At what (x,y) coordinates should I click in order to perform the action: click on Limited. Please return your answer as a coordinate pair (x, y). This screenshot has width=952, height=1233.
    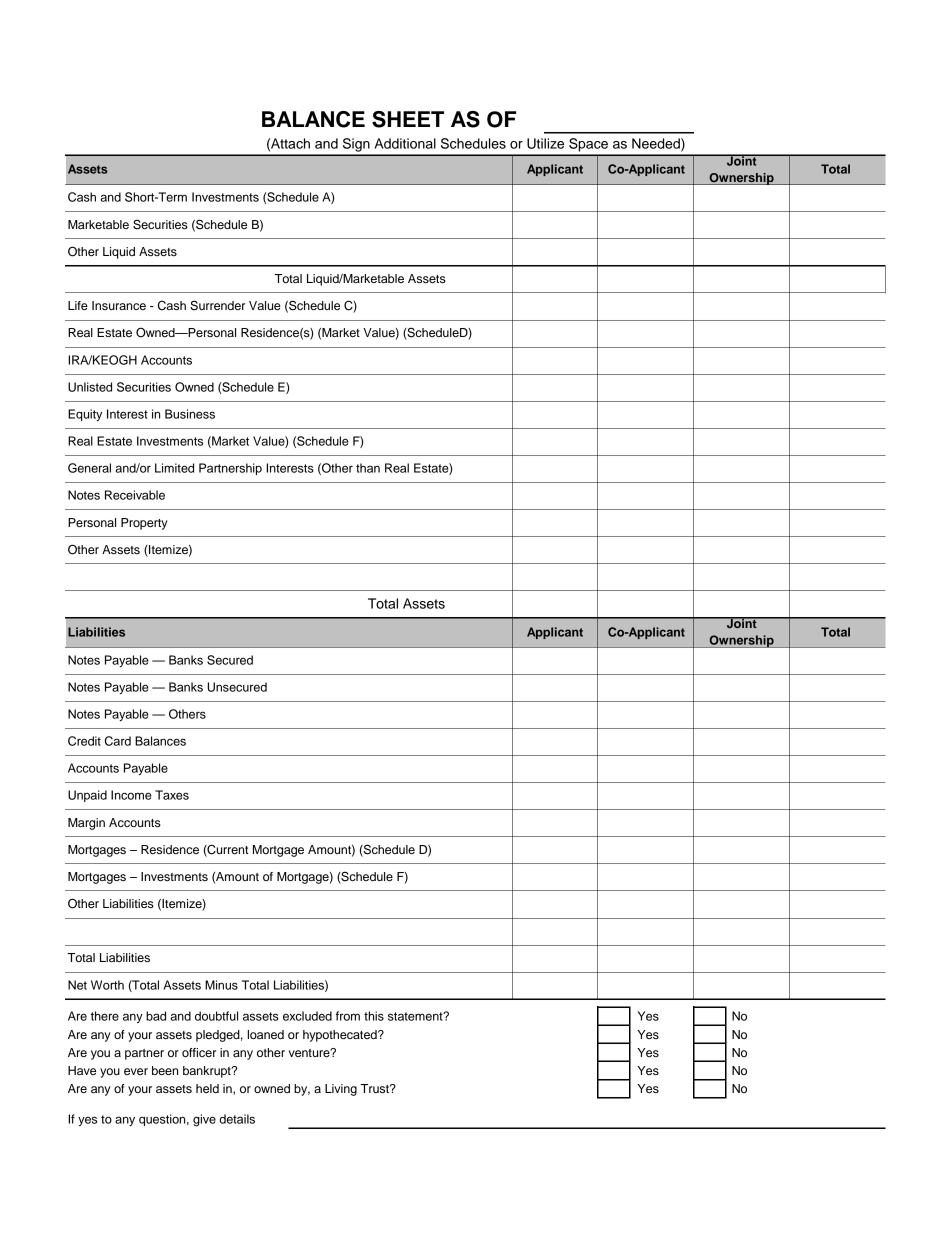
    Looking at the image, I should click on (174, 468).
